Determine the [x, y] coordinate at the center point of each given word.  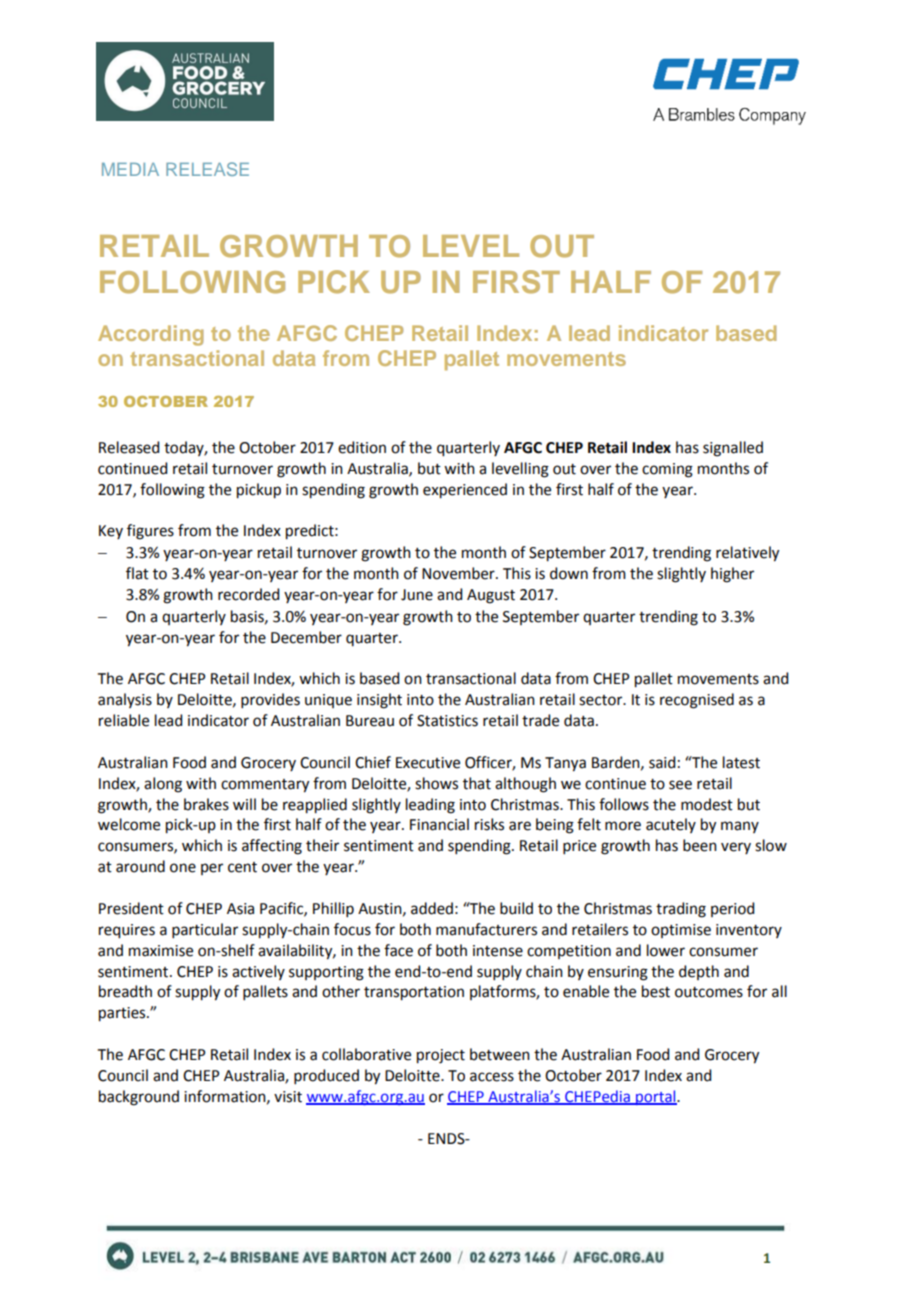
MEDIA [130, 169]
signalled [733, 449]
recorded [248, 594]
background [139, 1098]
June [417, 595]
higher [732, 575]
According [151, 335]
